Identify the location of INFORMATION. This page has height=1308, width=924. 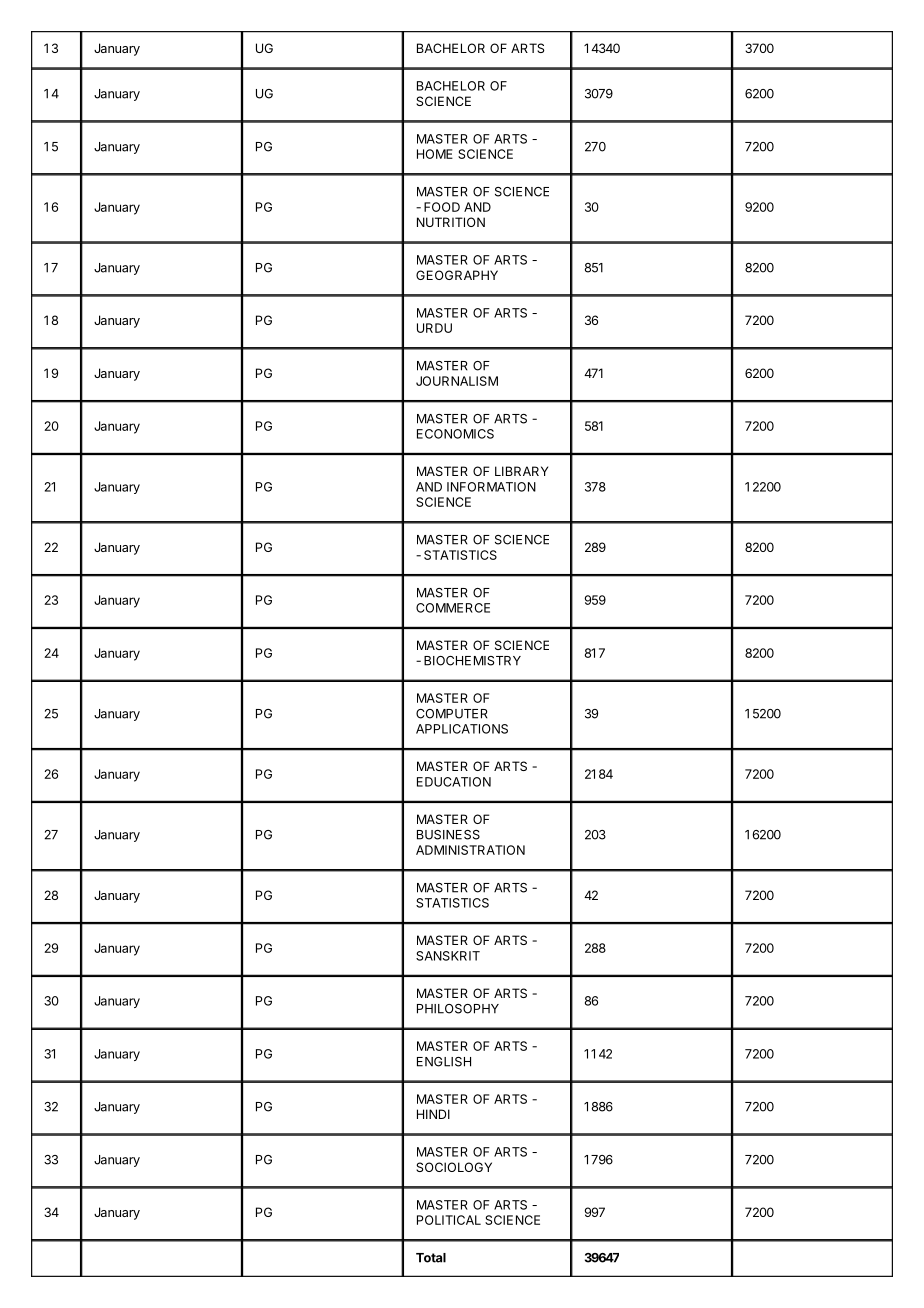
(491, 487).
